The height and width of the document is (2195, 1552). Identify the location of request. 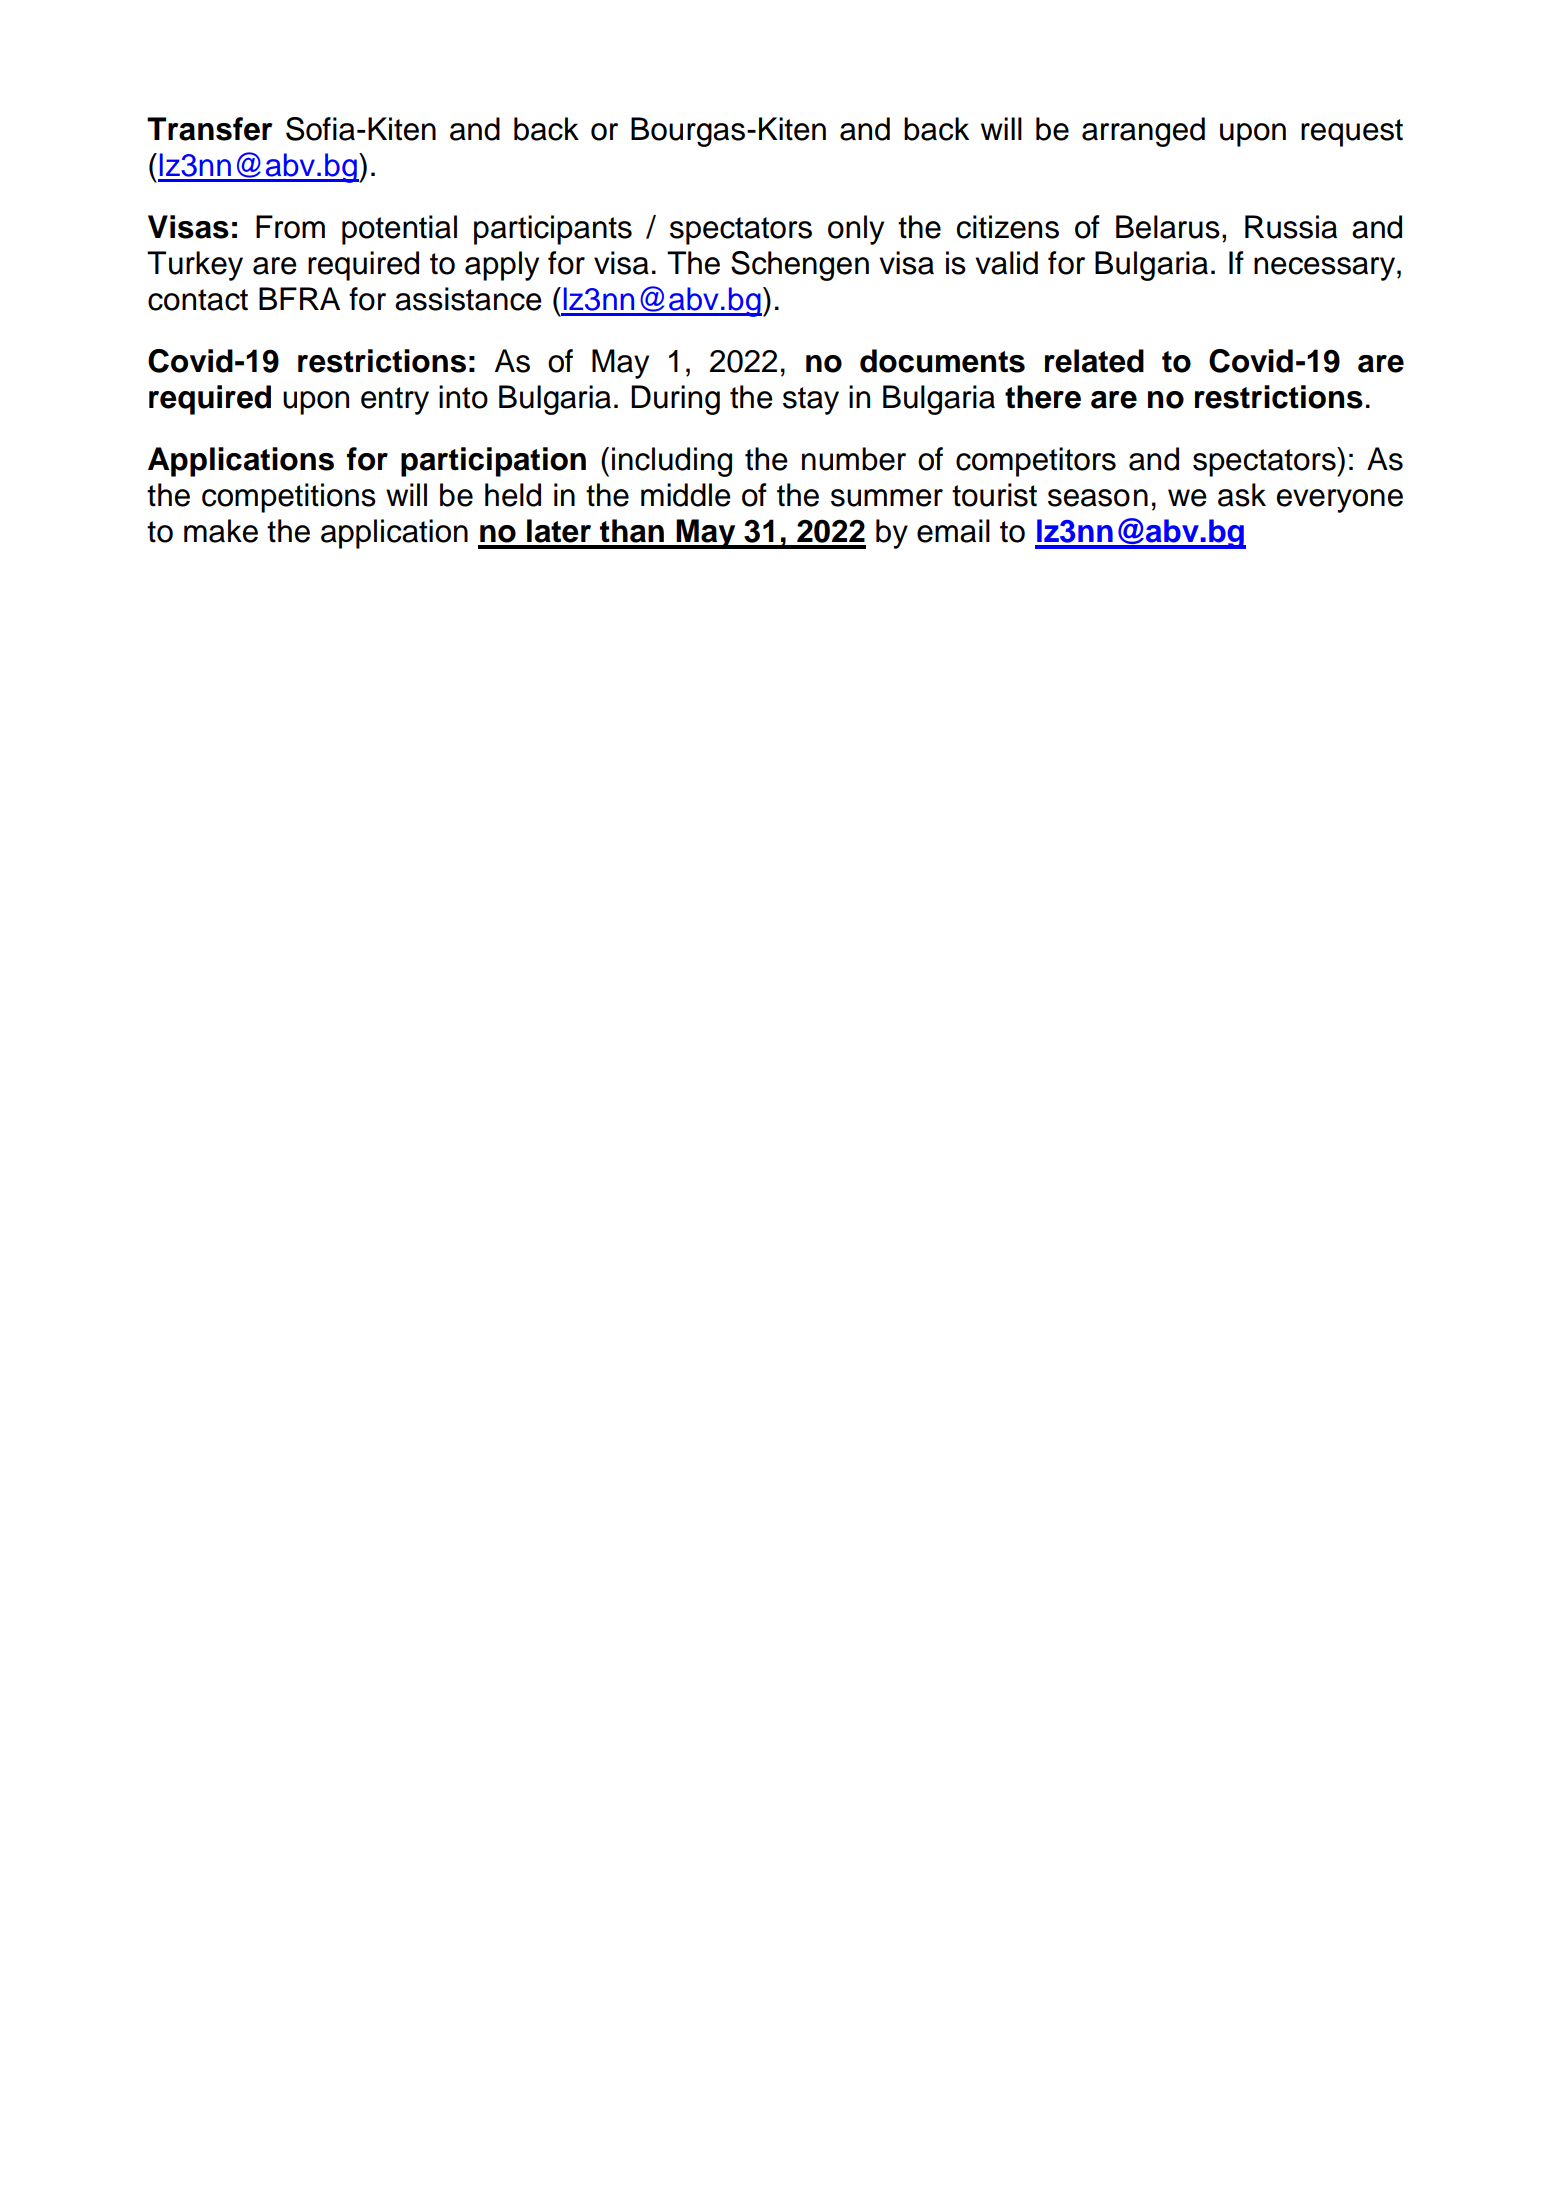
(1352, 133).
